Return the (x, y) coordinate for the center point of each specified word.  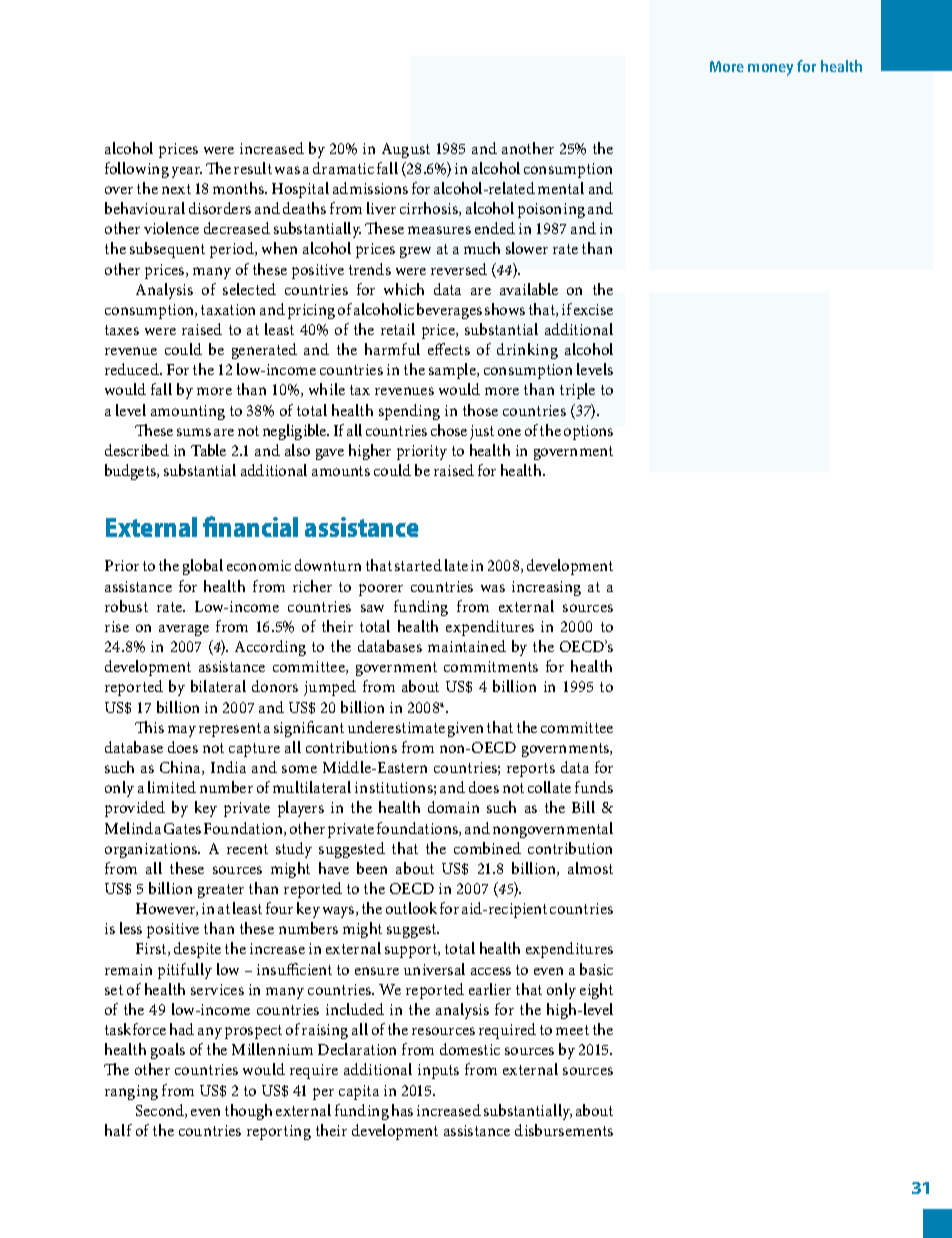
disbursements (564, 1130)
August (406, 150)
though (248, 1112)
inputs (438, 1071)
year (187, 172)
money (770, 70)
